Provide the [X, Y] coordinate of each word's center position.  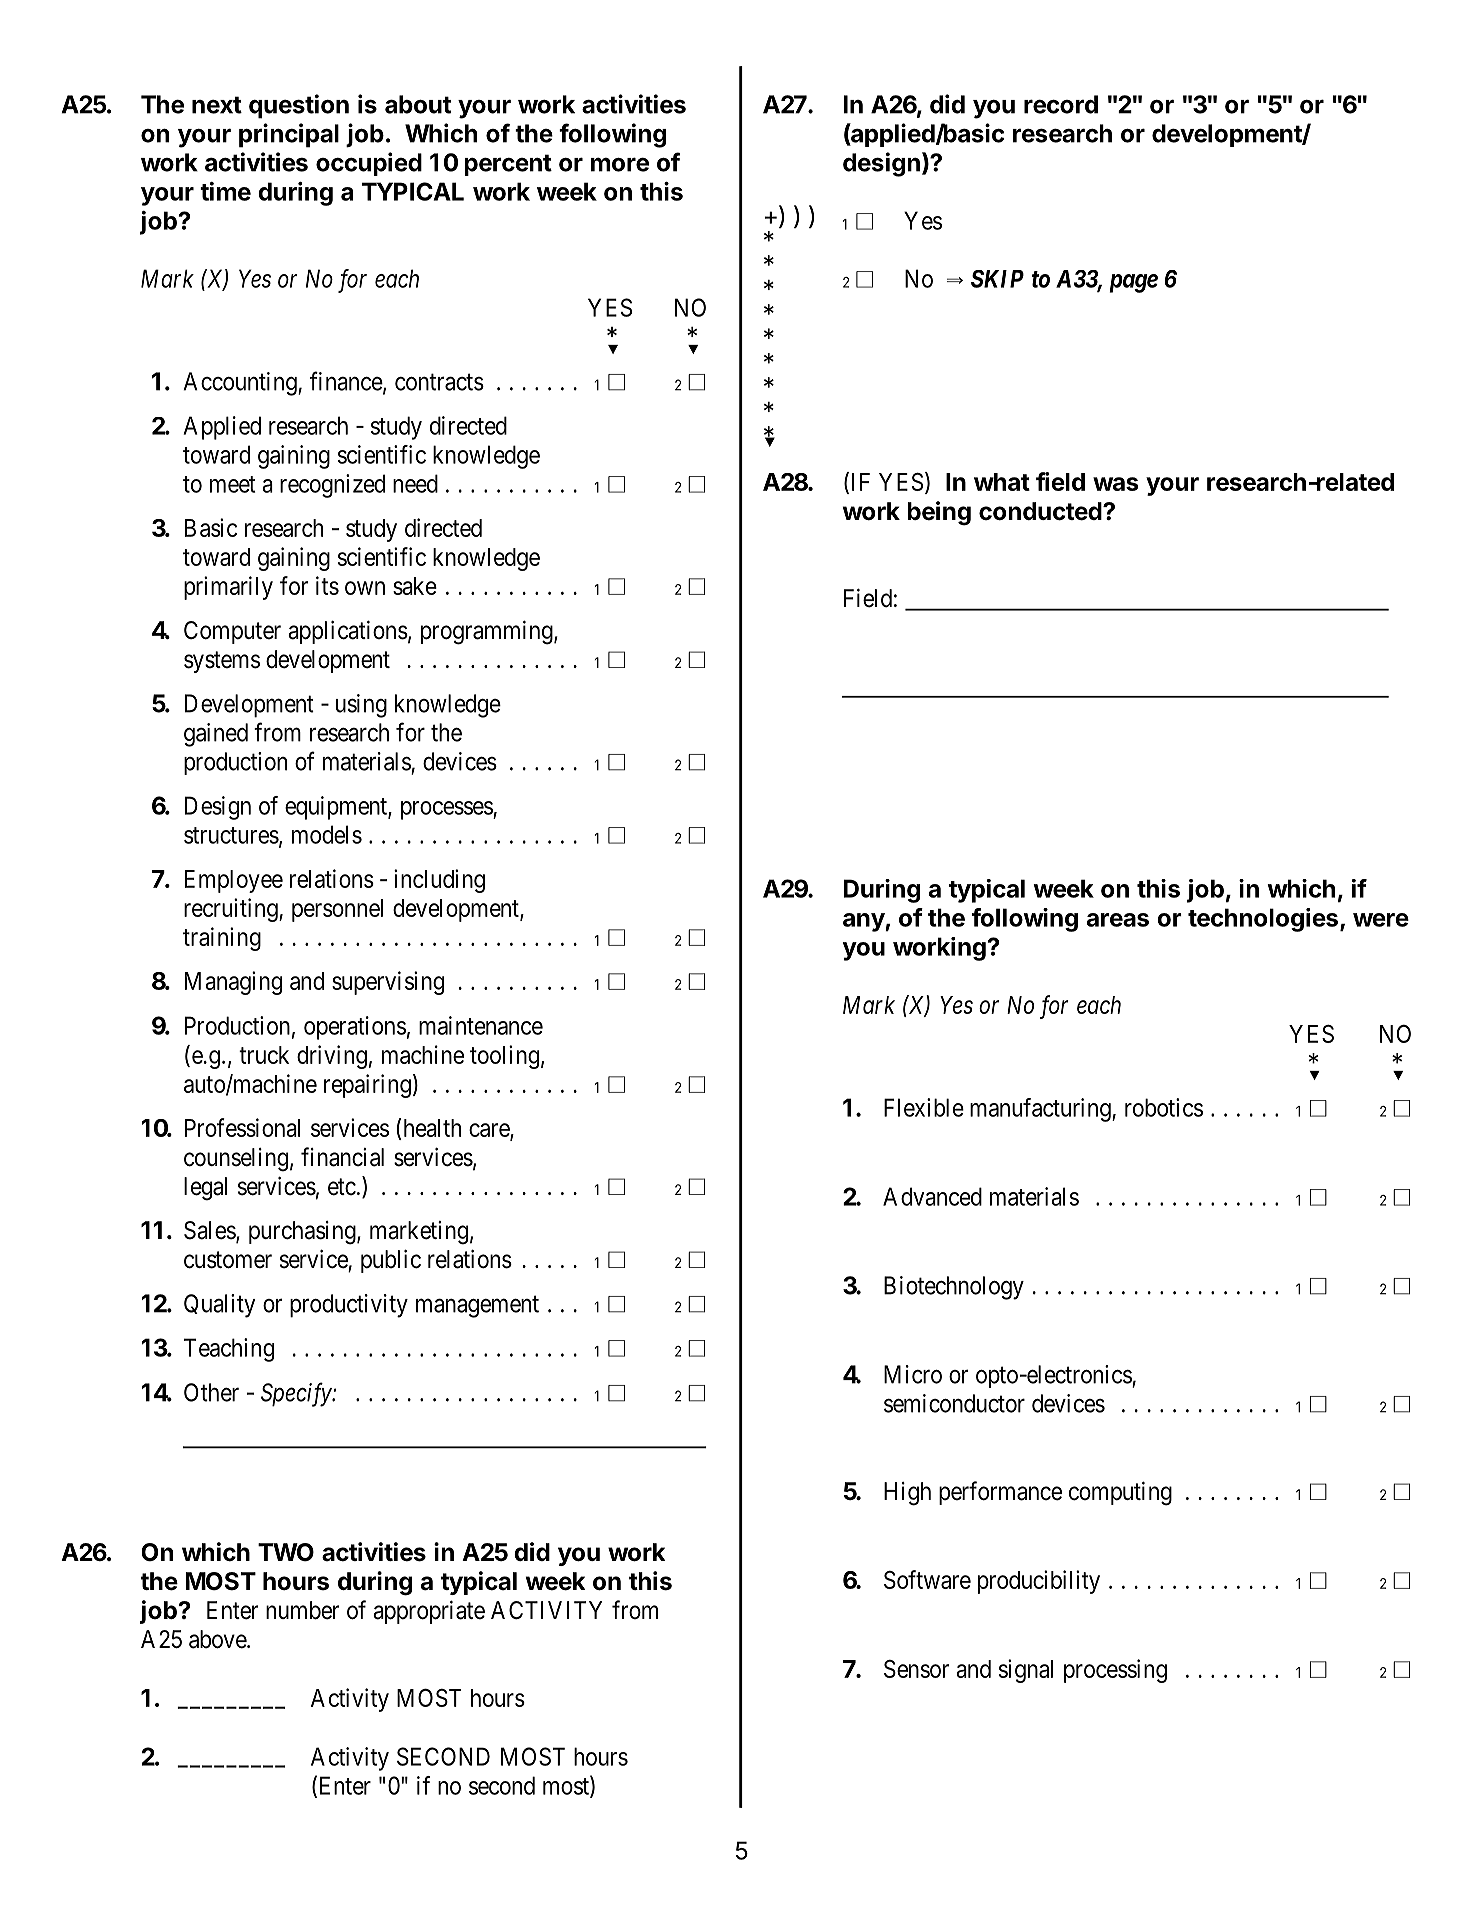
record [1061, 104]
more [620, 164]
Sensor [916, 1669]
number [302, 1610]
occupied [369, 164]
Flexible [924, 1107]
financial [342, 1157]
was [1116, 484]
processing [1115, 1671]
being [939, 513]
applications [348, 632]
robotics [1164, 1107]
